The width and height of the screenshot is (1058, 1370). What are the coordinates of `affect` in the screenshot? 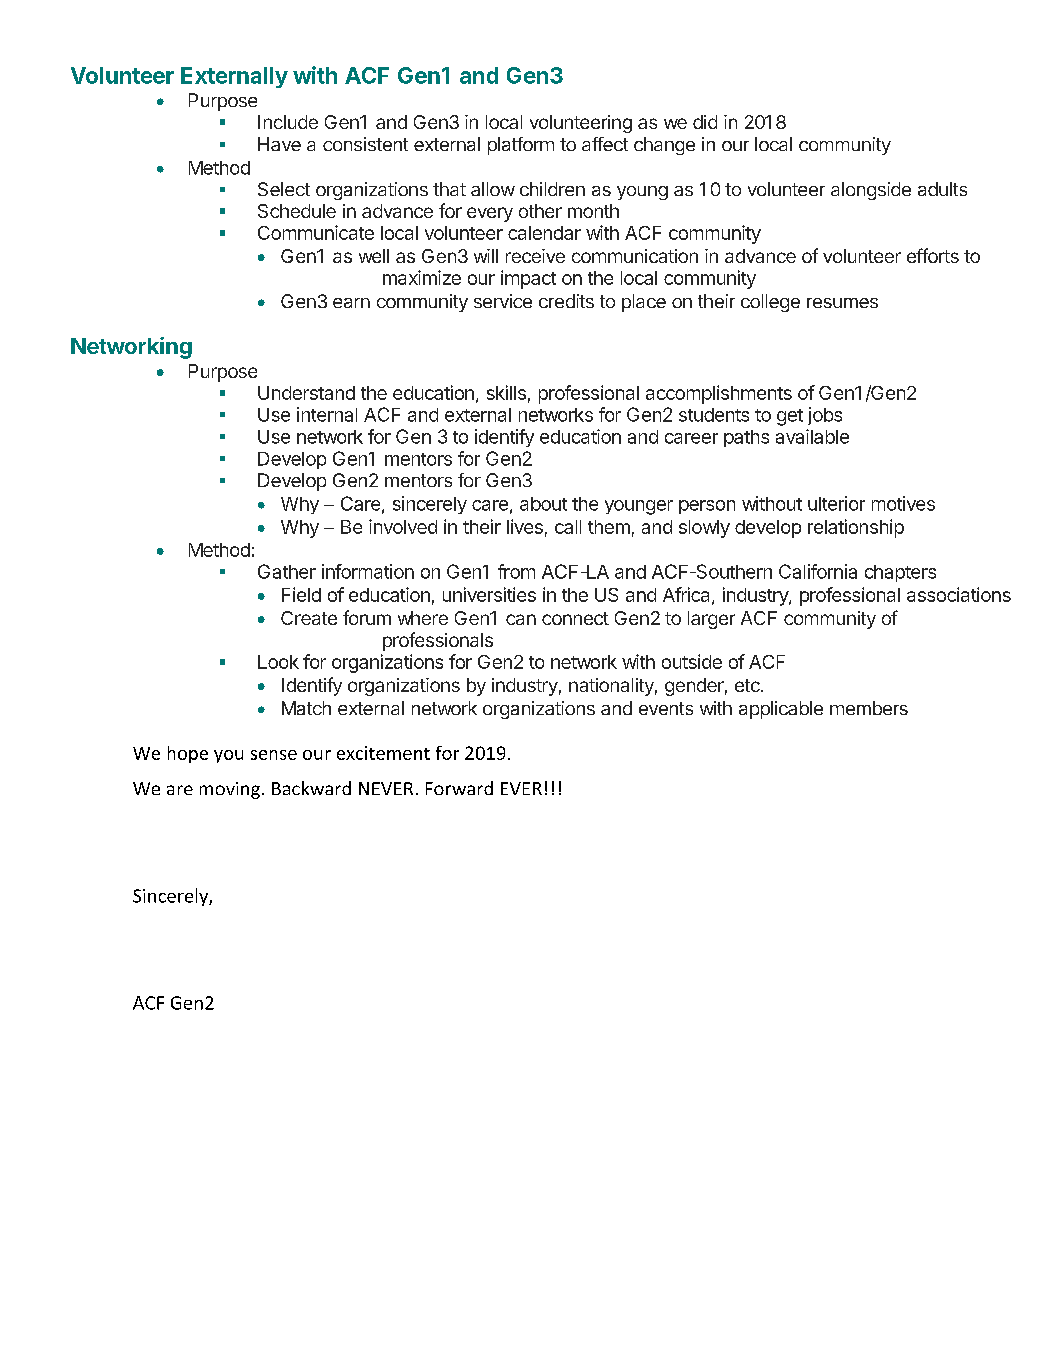 It's located at (605, 144).
